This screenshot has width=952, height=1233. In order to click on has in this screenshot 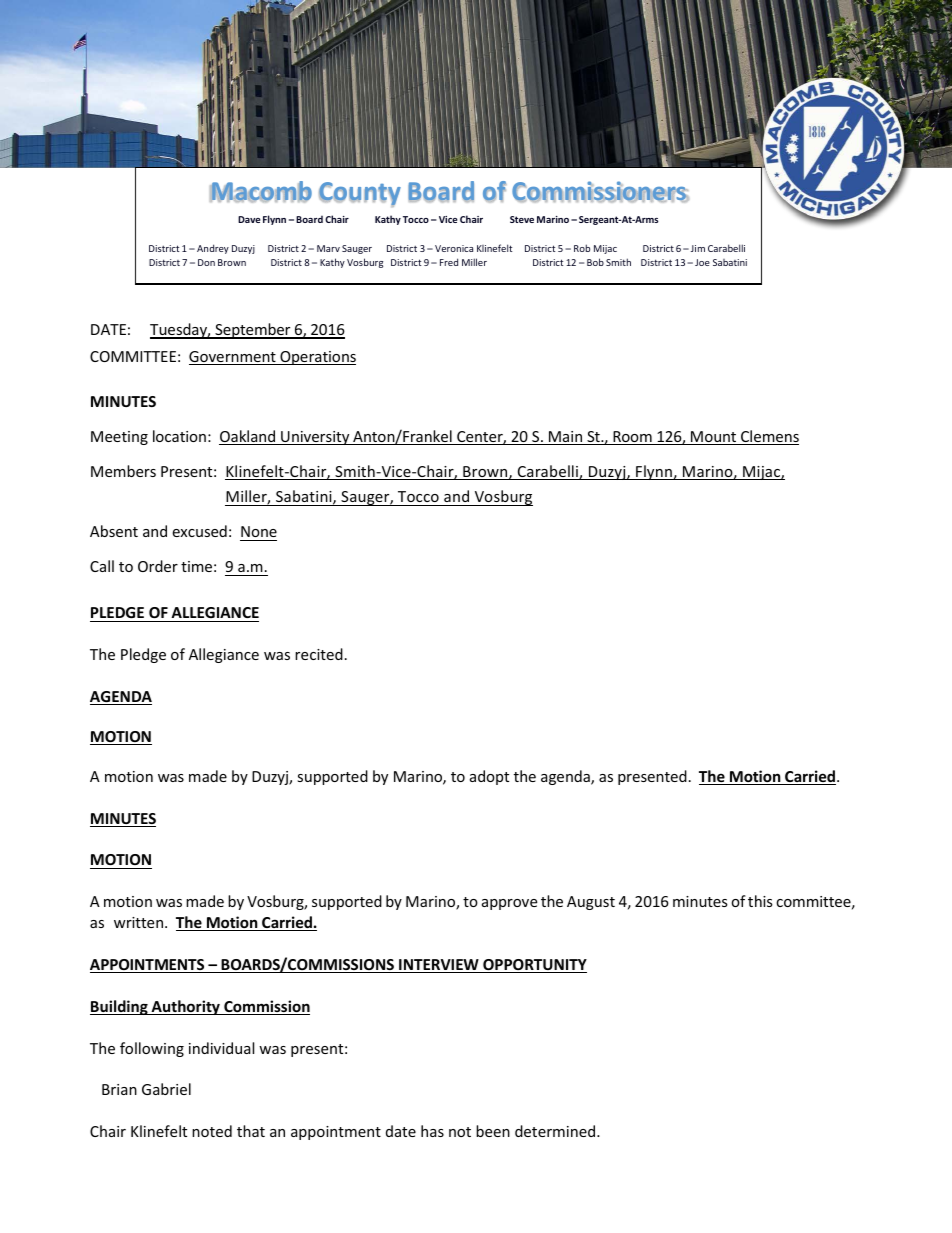, I will do `click(432, 1131)`.
